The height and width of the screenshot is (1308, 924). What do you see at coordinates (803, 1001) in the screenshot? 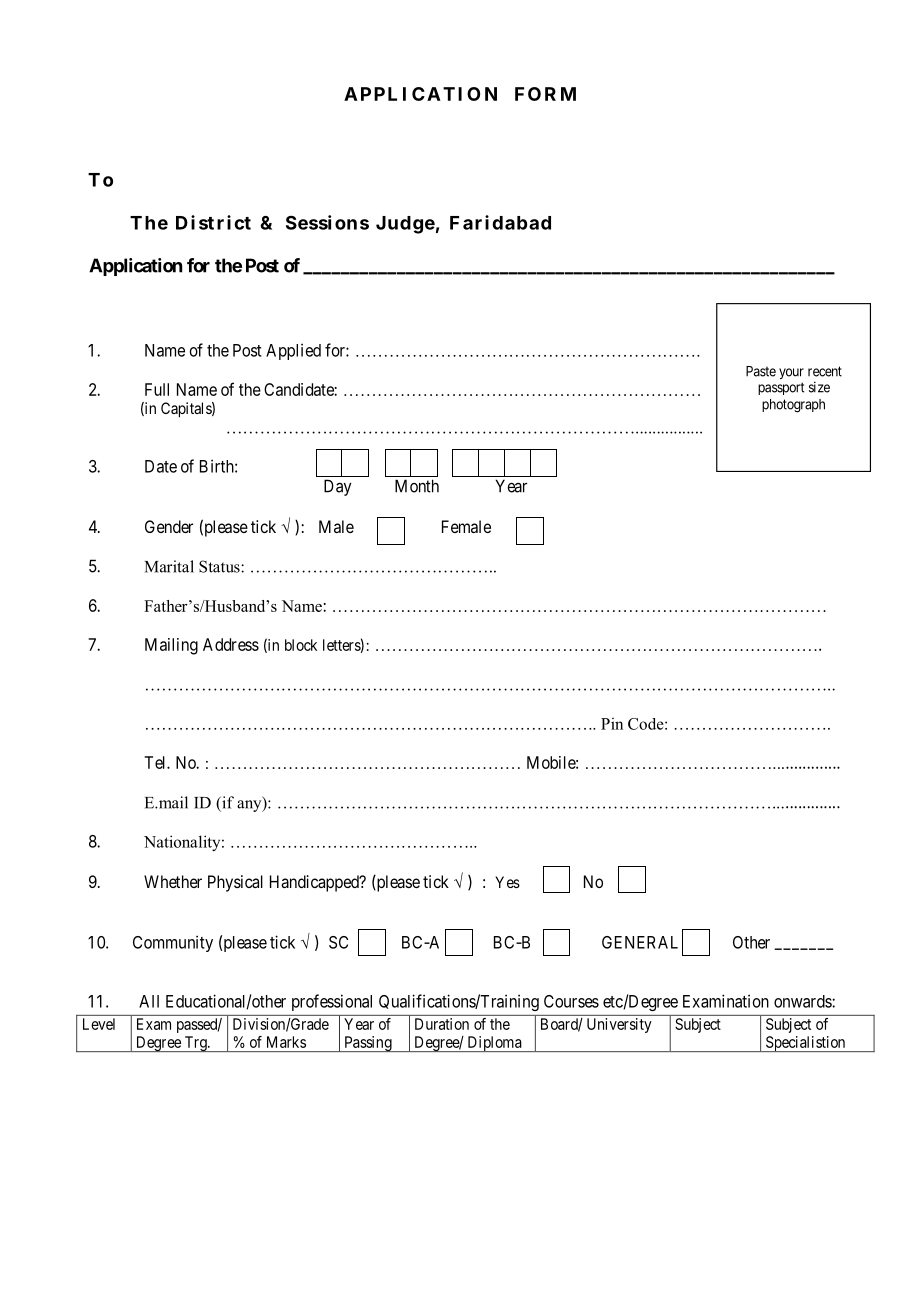
I see `onwards` at bounding box center [803, 1001].
